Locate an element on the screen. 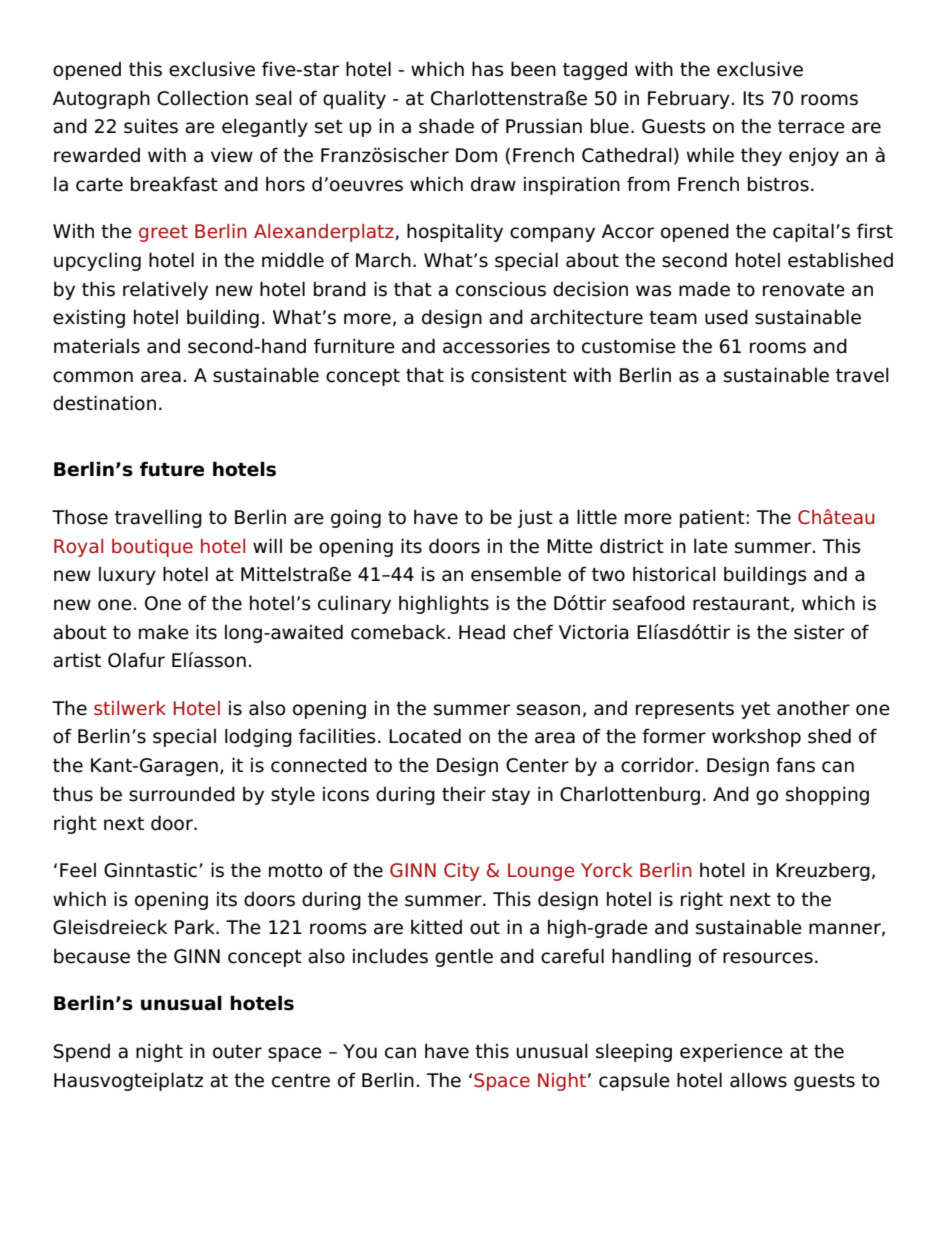 Image resolution: width=952 pixels, height=1233 pixels. Head is located at coordinates (482, 632).
